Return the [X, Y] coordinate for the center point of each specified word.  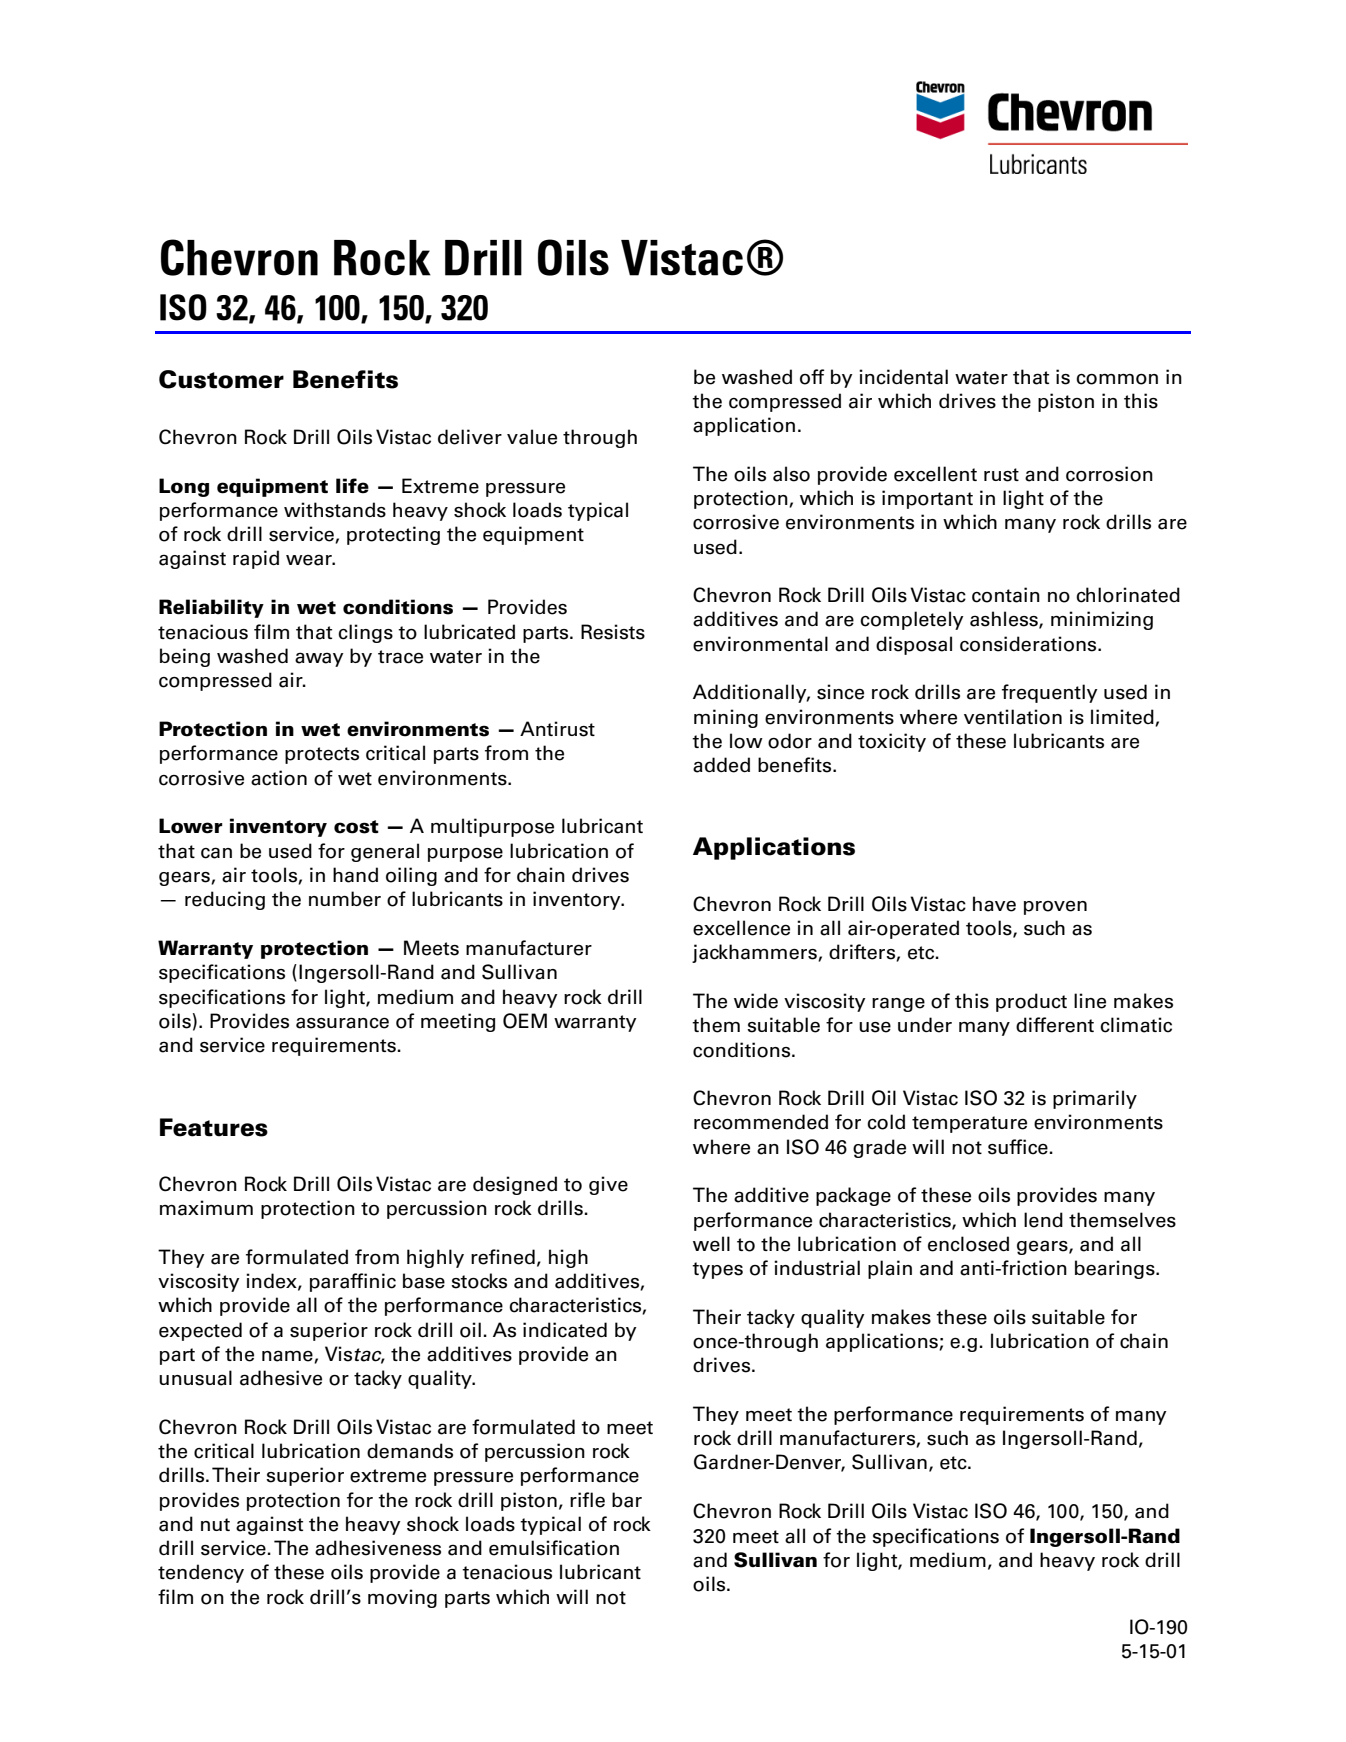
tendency [201, 1573]
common [1117, 379]
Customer [221, 379]
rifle [587, 1500]
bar [627, 1500]
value [532, 437]
